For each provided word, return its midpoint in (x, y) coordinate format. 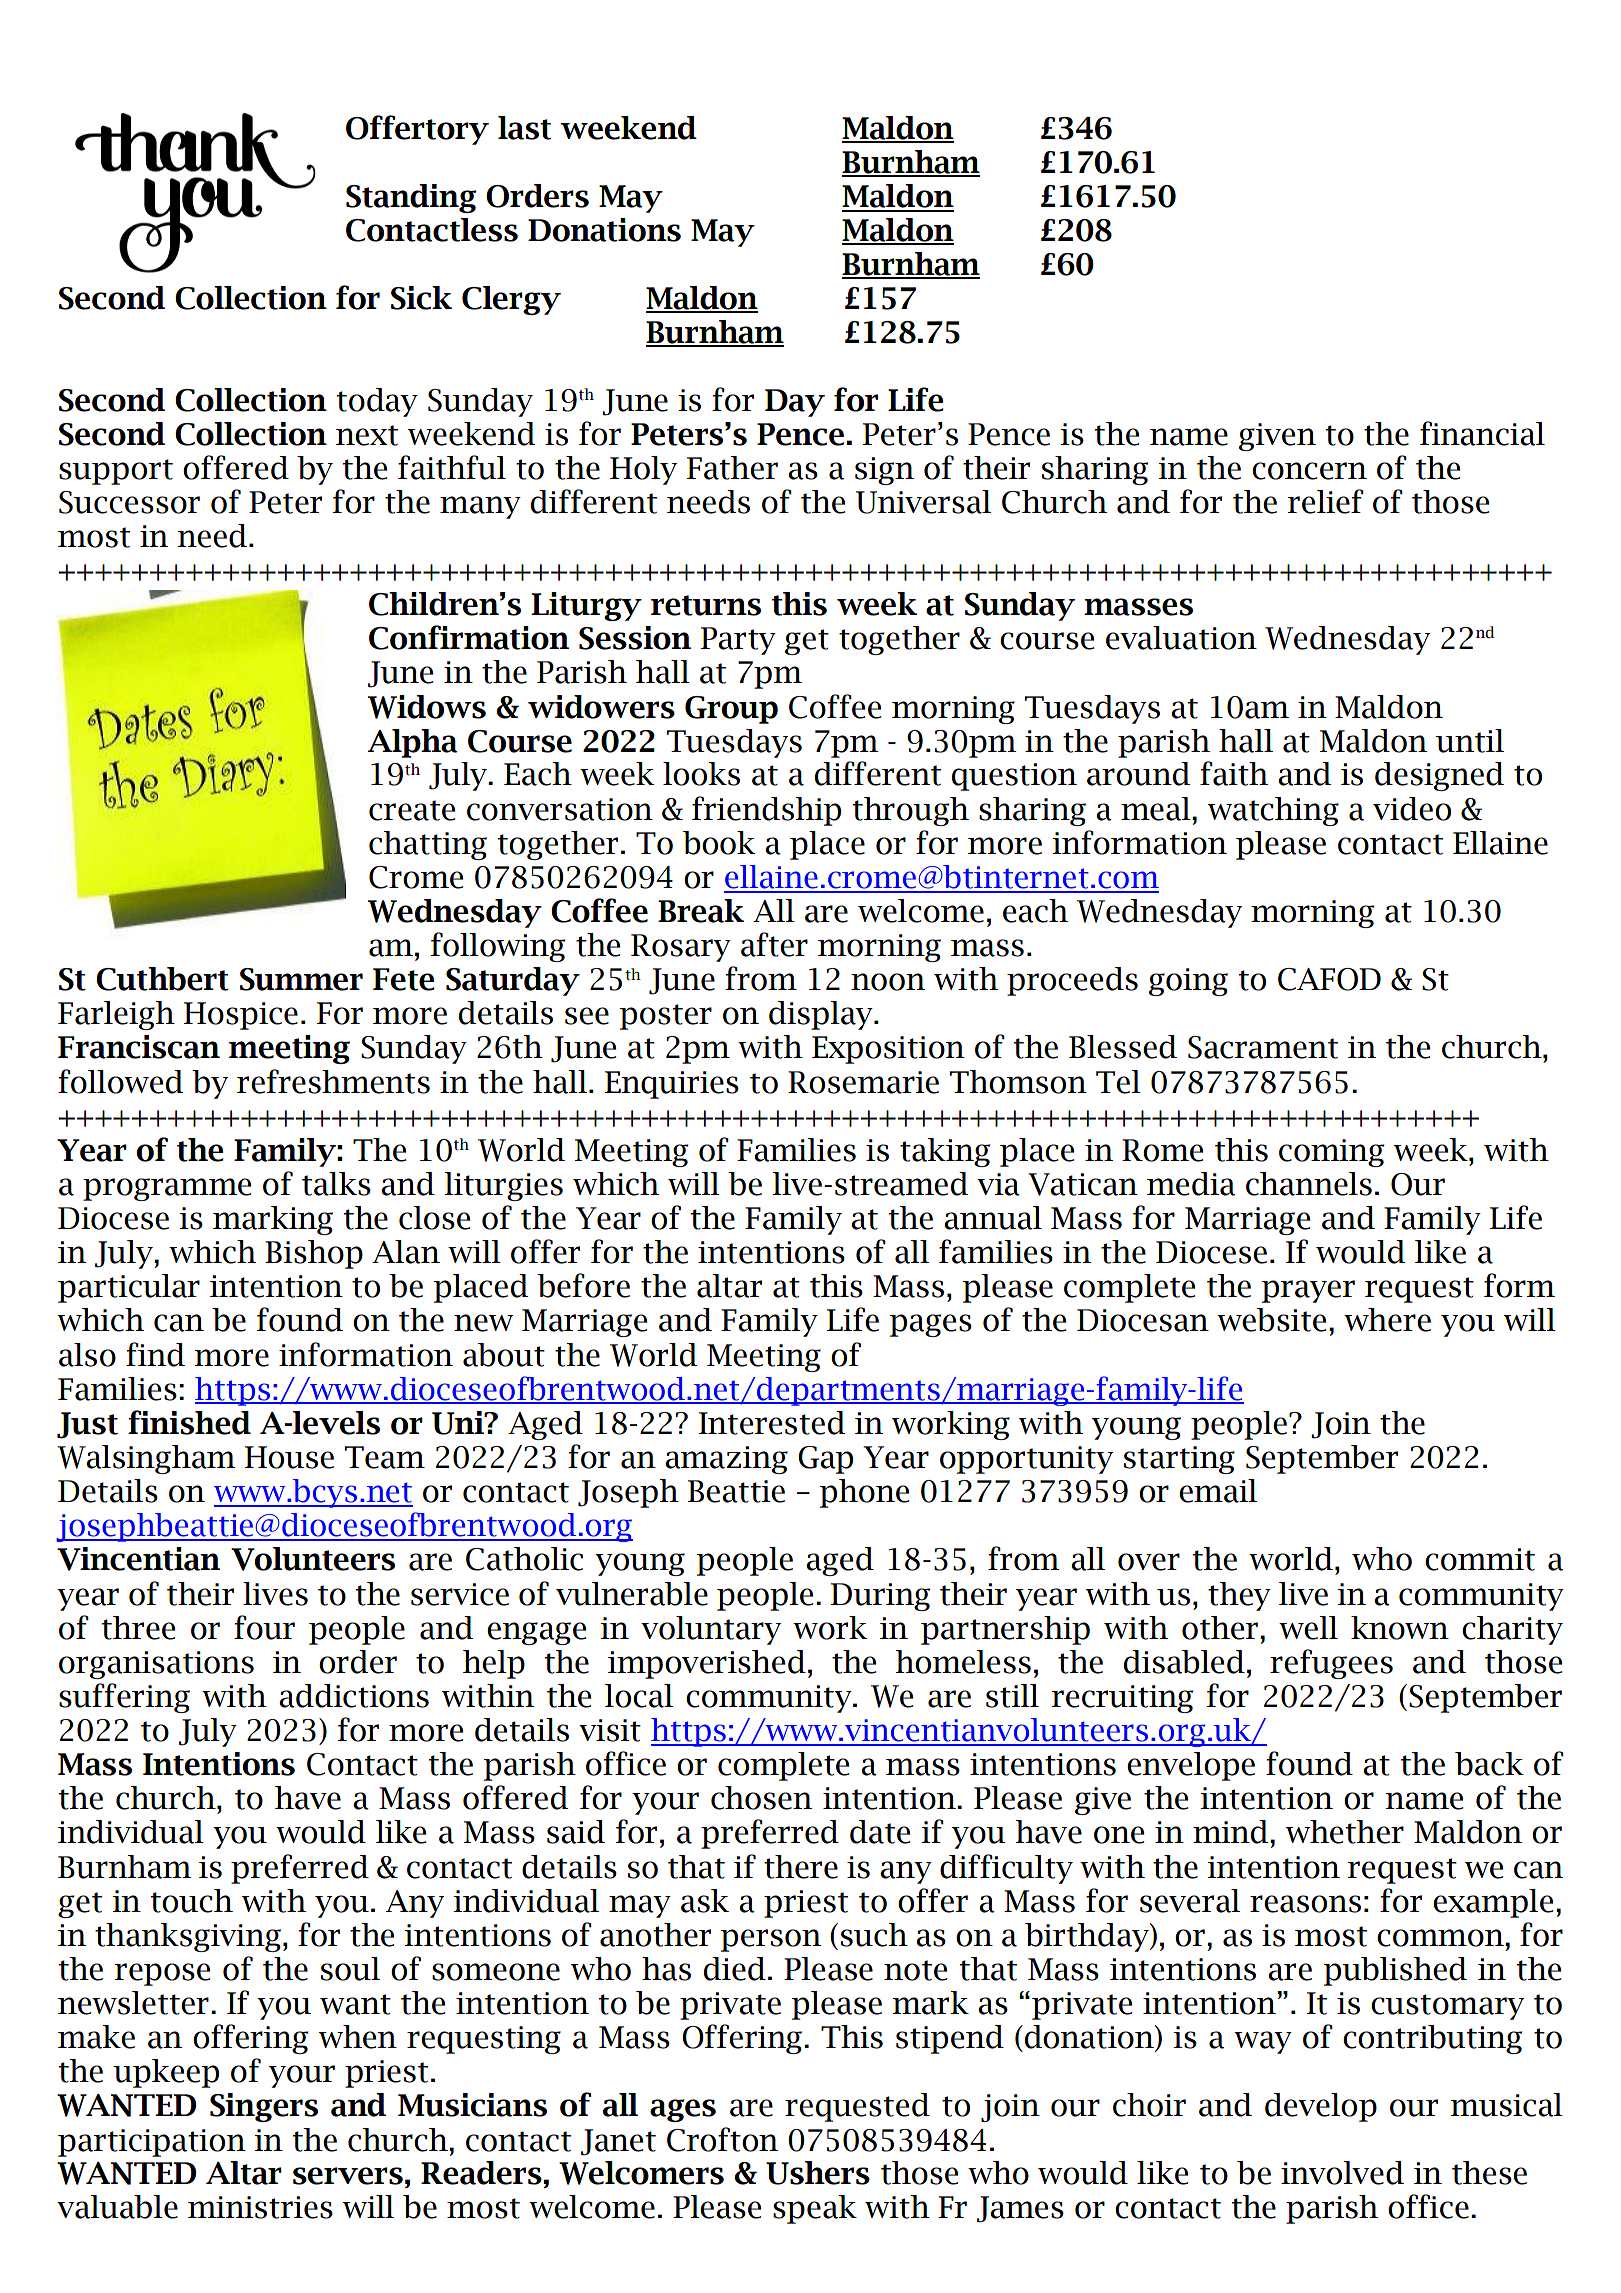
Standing (411, 198)
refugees (1331, 1664)
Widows (427, 707)
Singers (264, 2107)
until (1470, 741)
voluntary (711, 1630)
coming (1331, 1153)
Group (731, 710)
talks (336, 1184)
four (264, 1627)
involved (1342, 2173)
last (524, 128)
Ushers (818, 2173)
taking (945, 1152)
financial (1482, 433)
